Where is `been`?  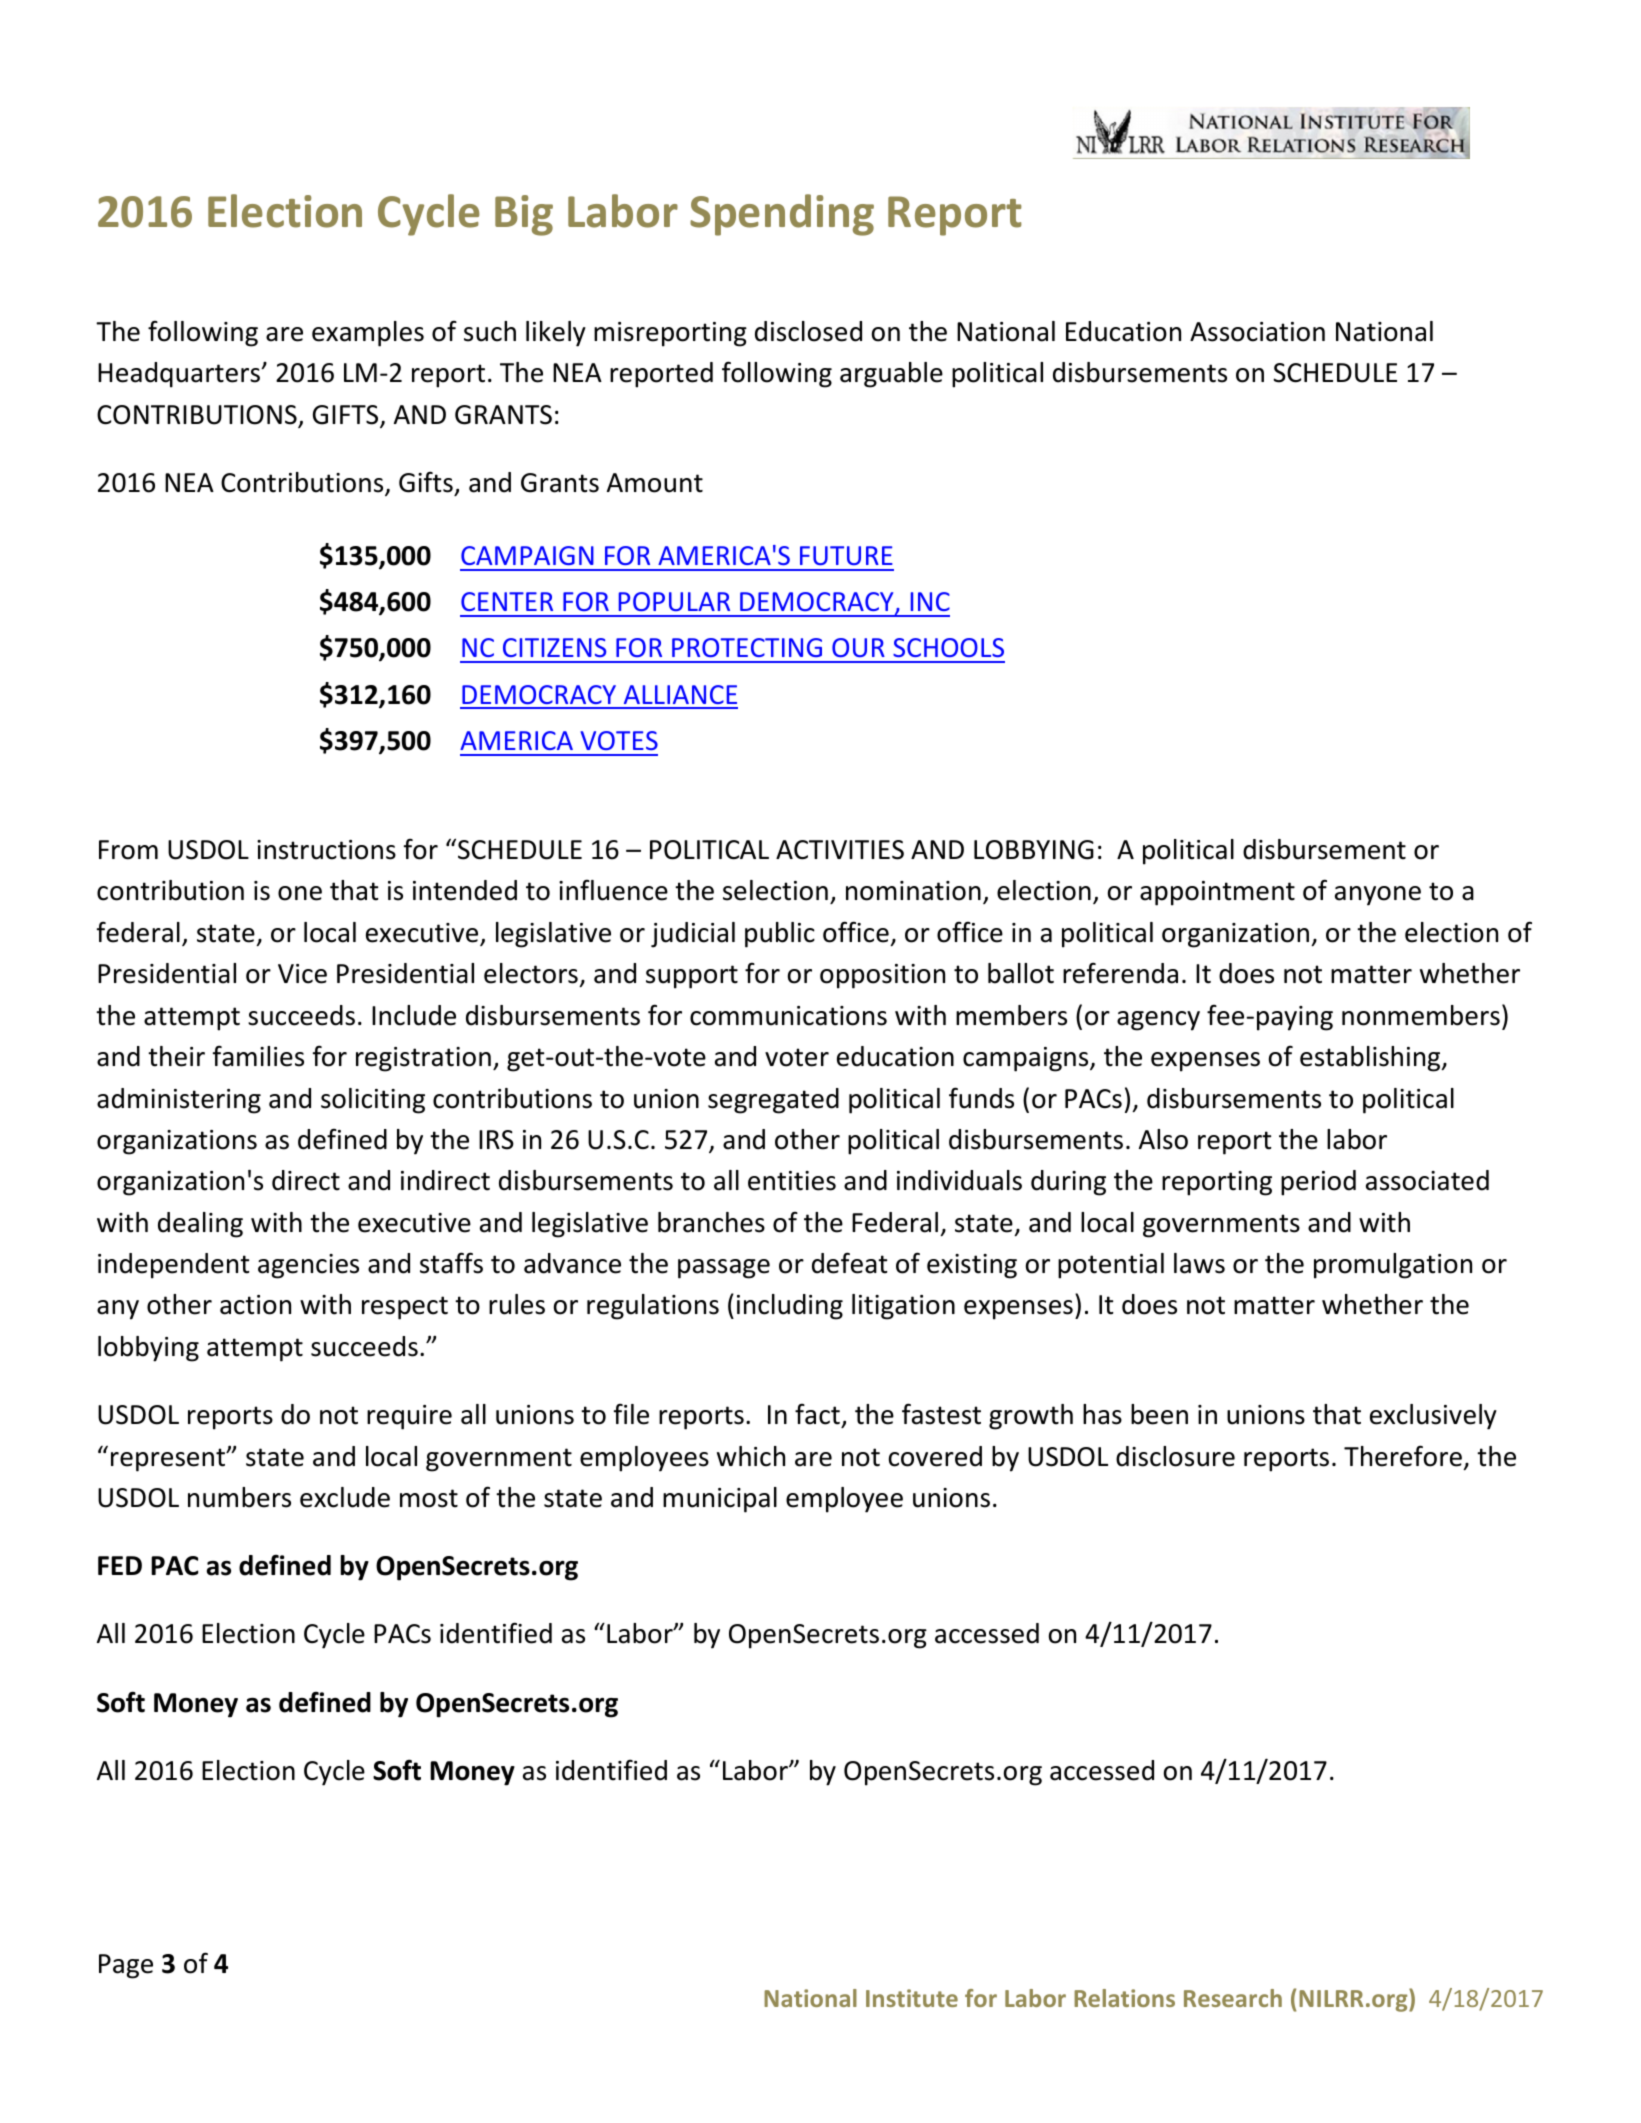
been is located at coordinates (1159, 1414).
